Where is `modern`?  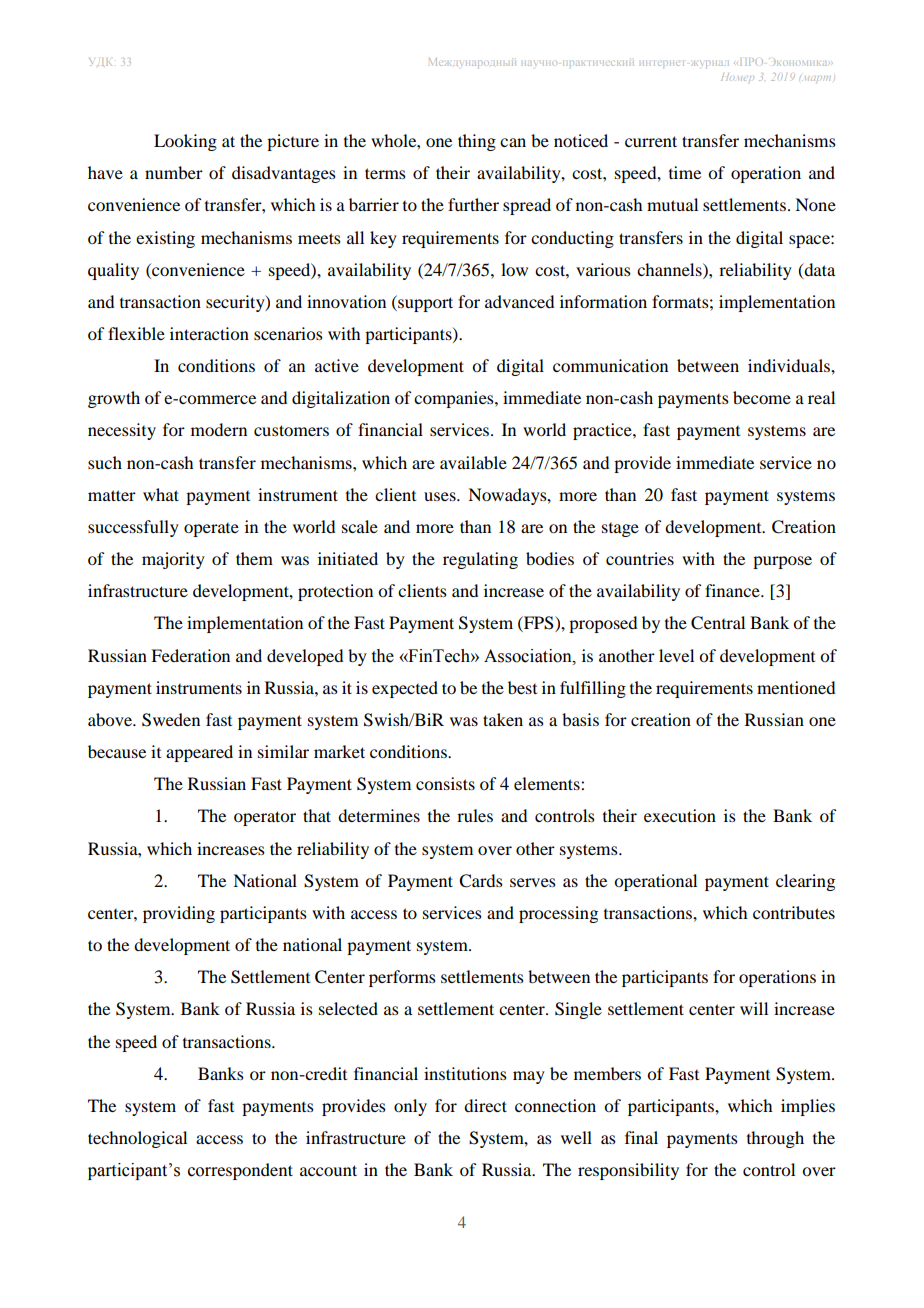
modern is located at coordinates (219, 429).
